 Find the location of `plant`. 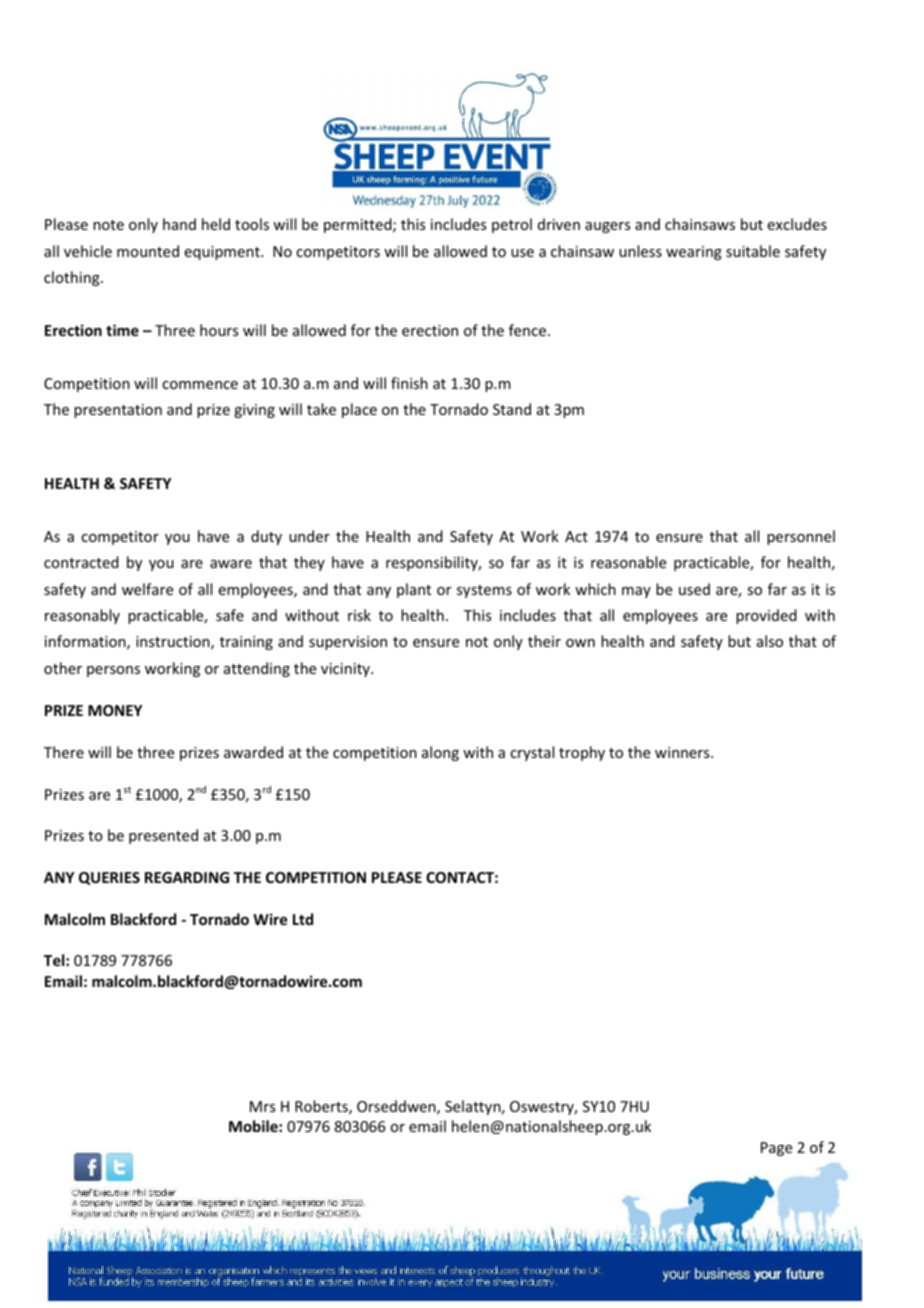

plant is located at coordinates (414, 590).
